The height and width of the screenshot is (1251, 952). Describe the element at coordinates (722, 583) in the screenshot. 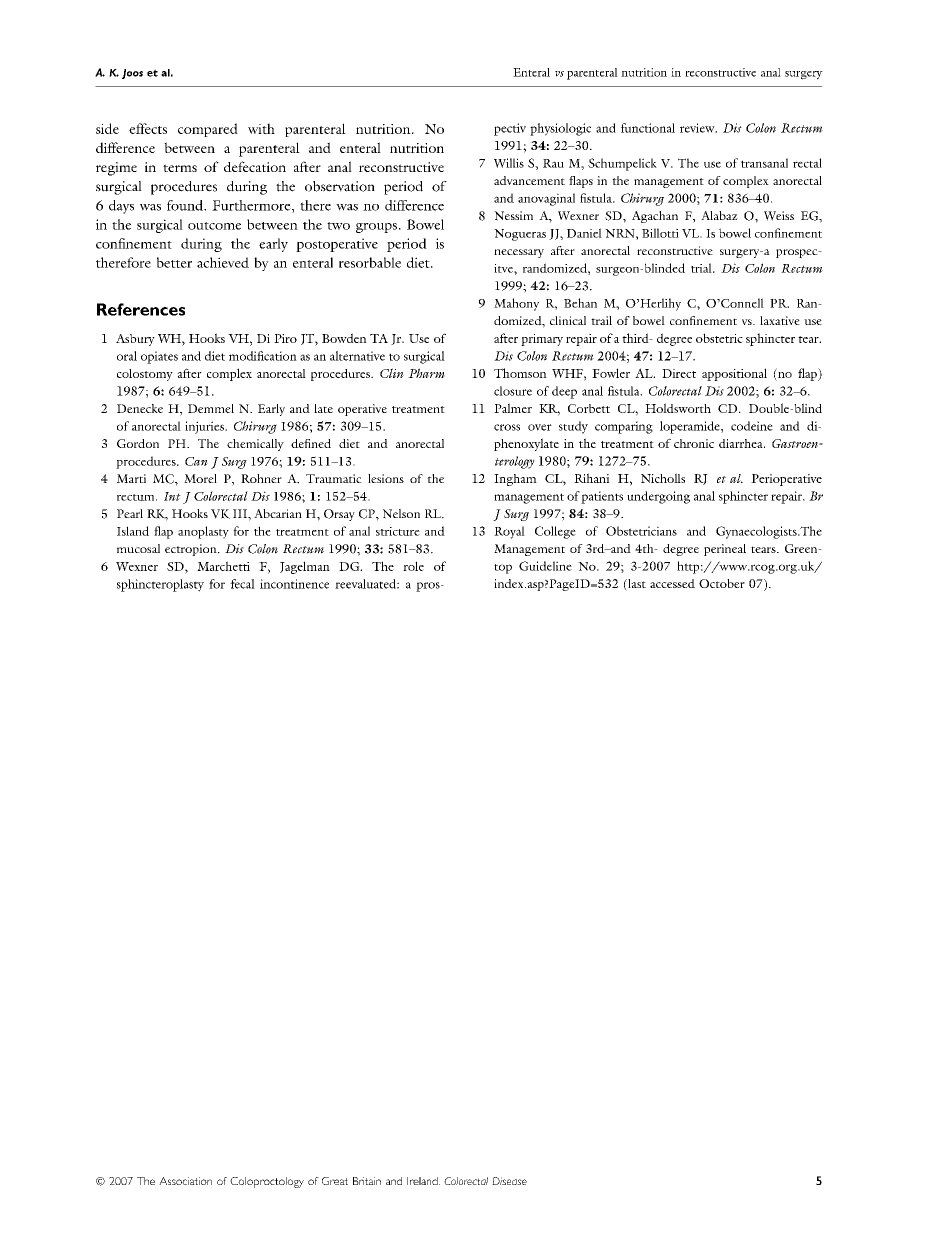

I see `October` at that location.
